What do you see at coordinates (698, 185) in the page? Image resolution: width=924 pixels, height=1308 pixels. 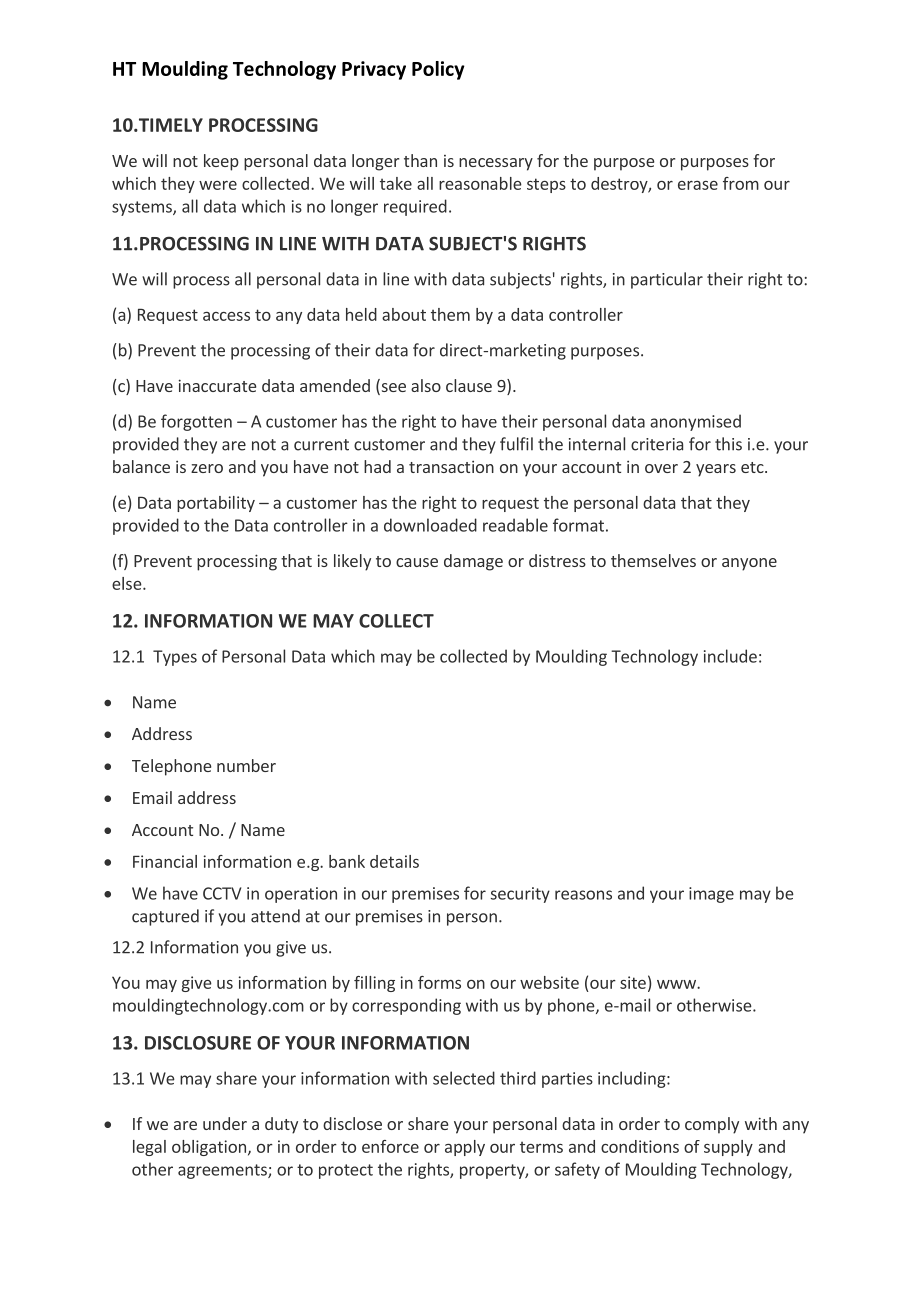 I see `erase` at bounding box center [698, 185].
